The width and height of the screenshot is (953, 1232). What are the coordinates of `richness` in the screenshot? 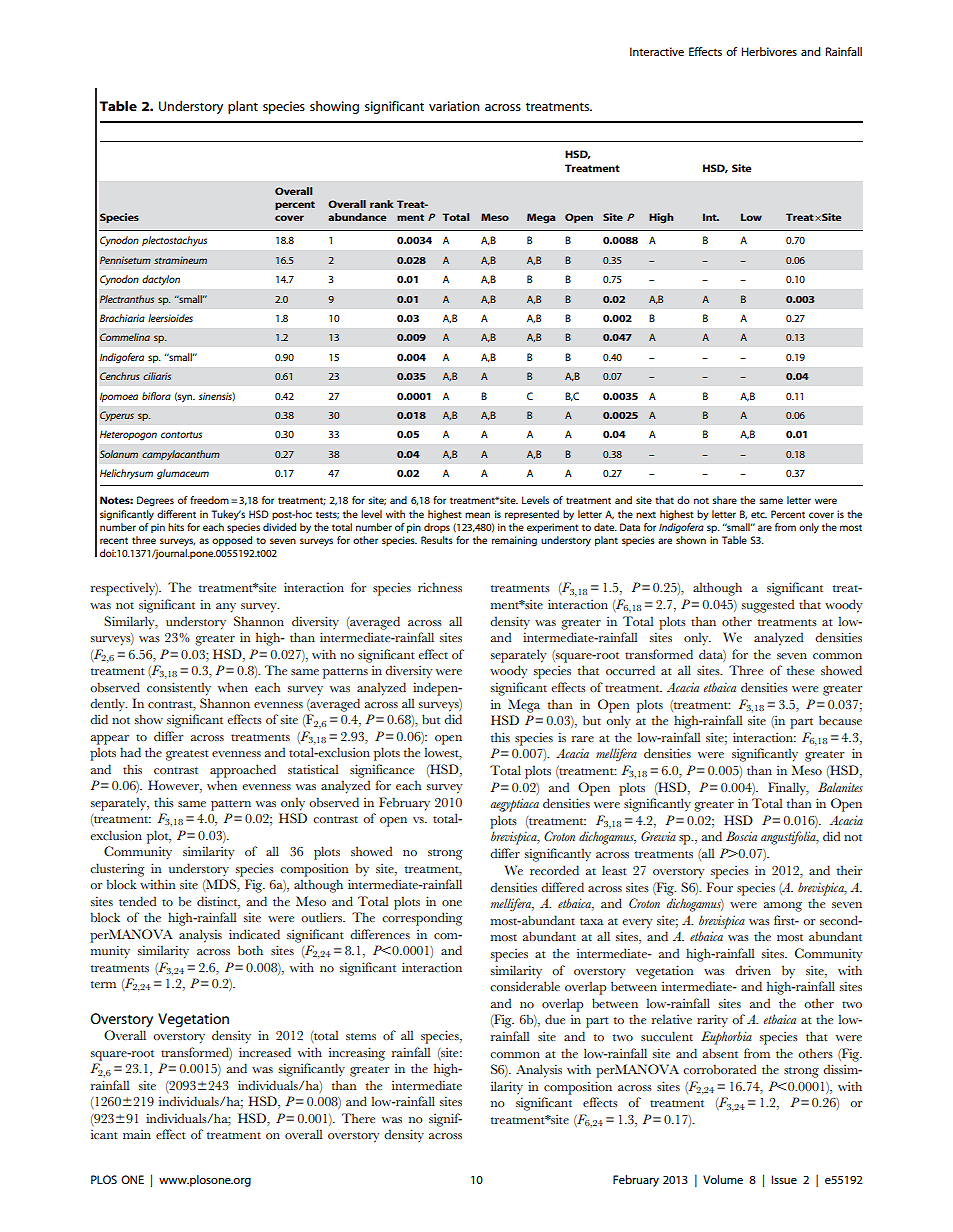 It's located at (440, 587).
